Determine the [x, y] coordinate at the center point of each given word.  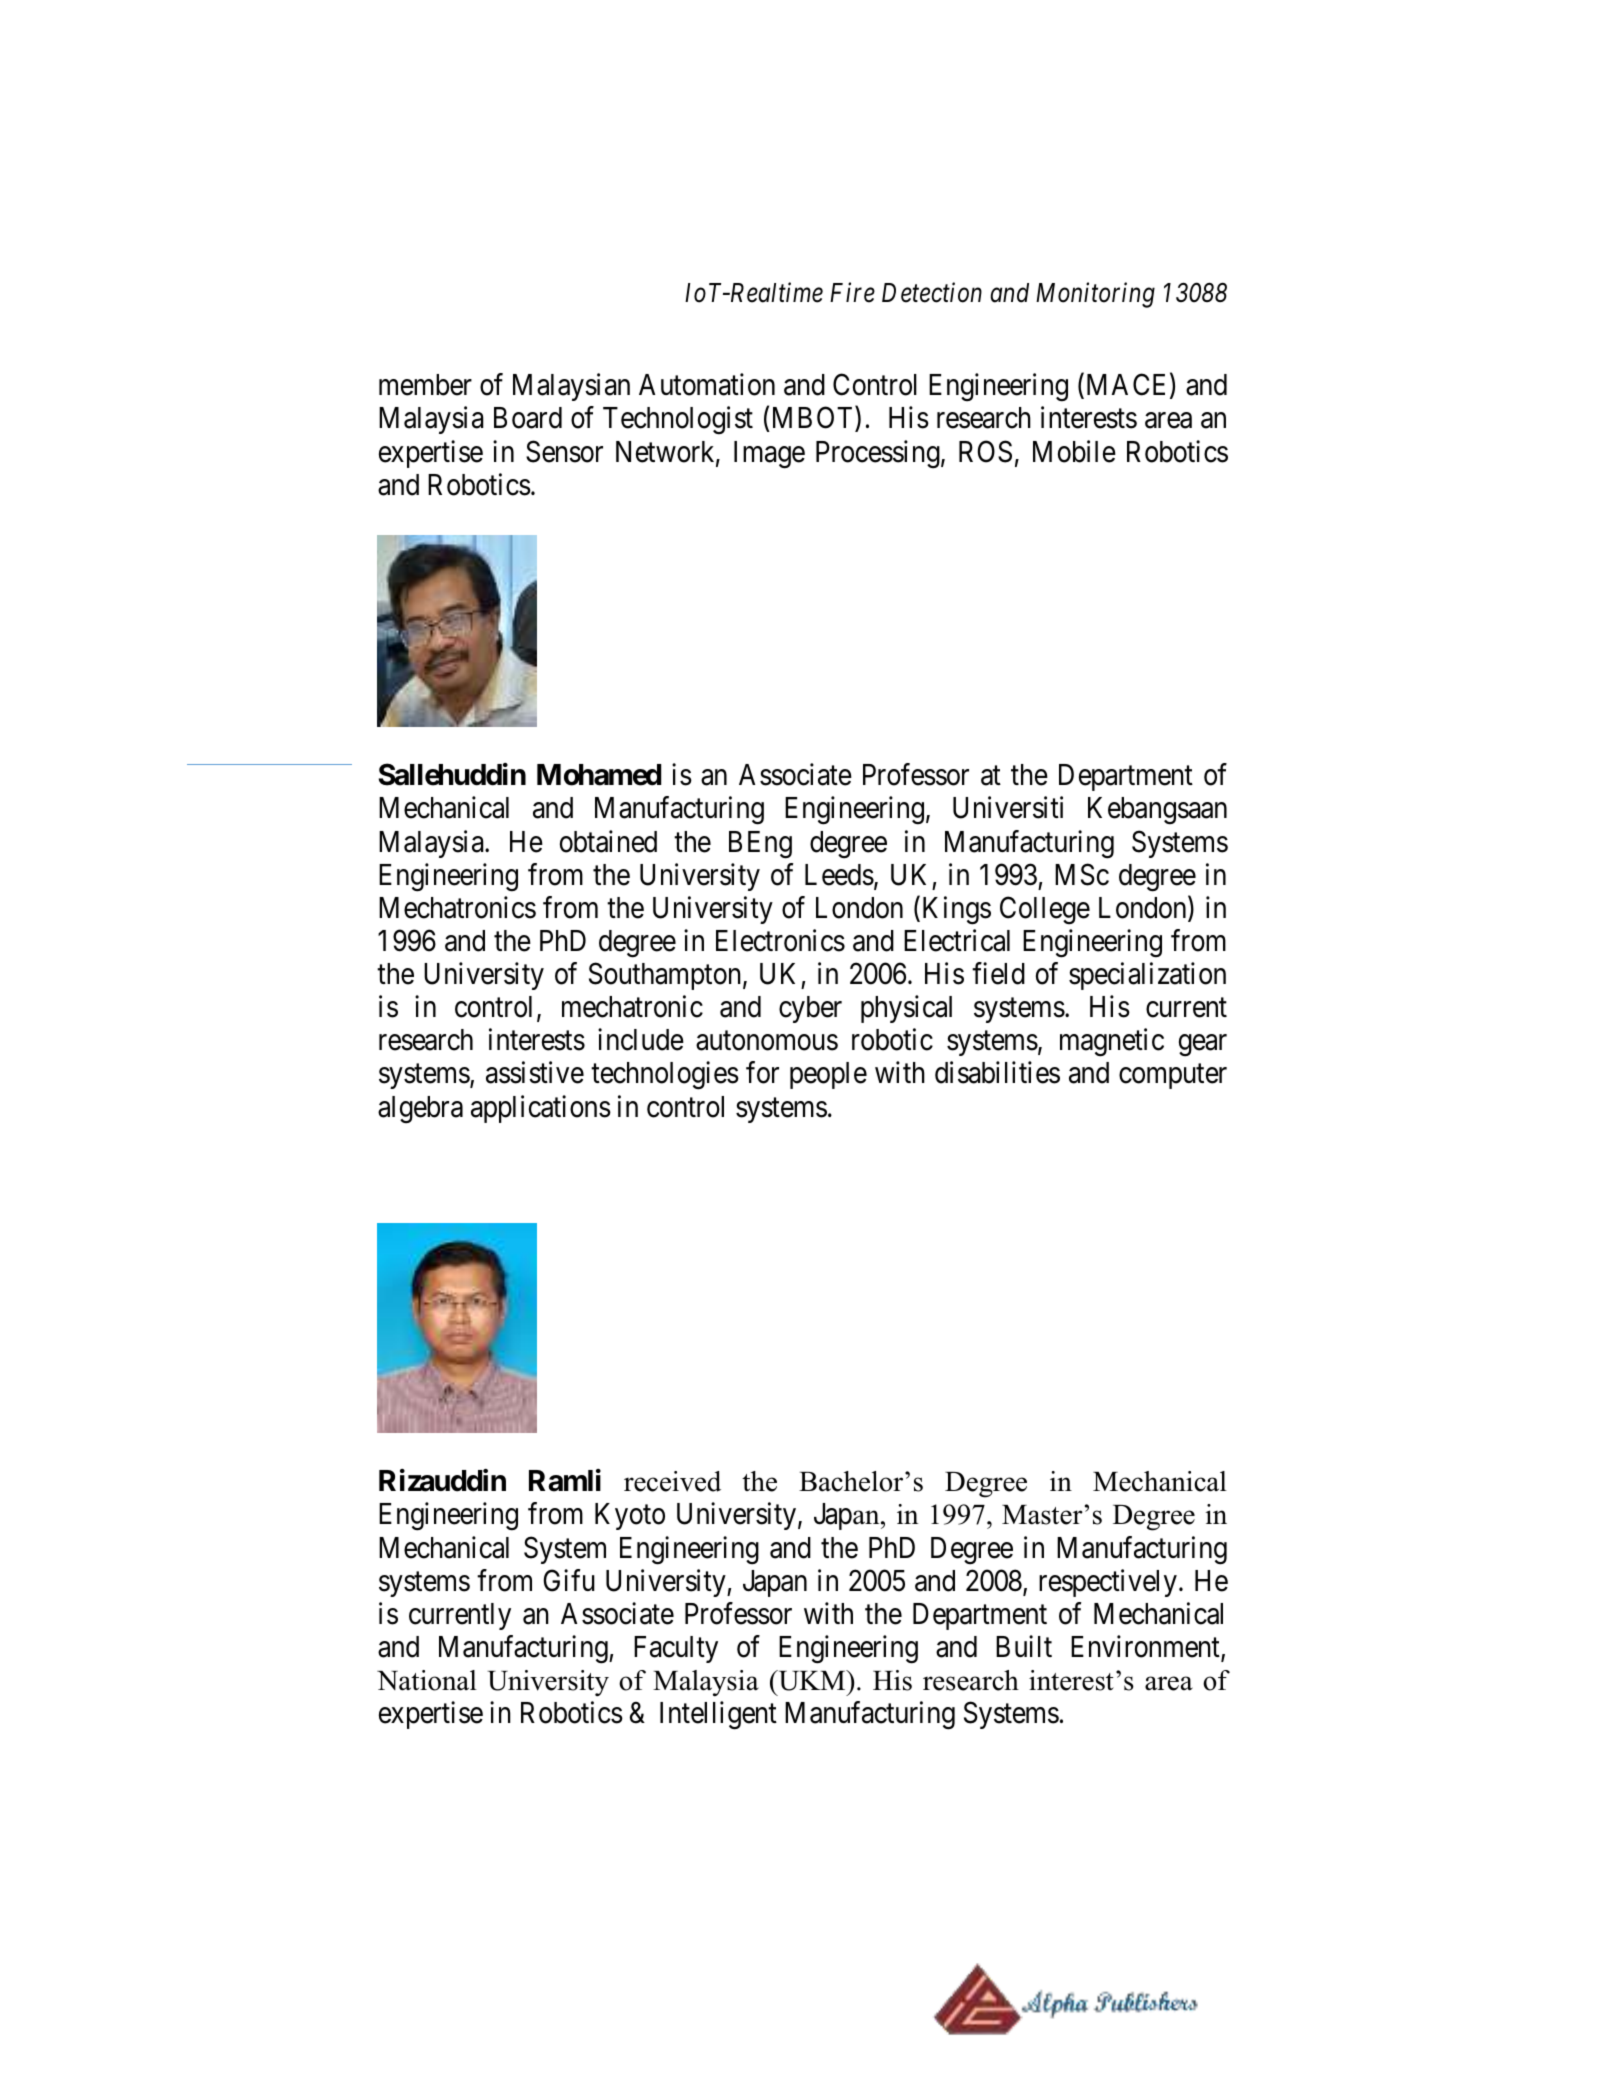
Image [769, 455]
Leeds [839, 875]
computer [1173, 1077]
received [672, 1481]
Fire [852, 293]
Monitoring [1095, 295]
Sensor [564, 451]
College [1045, 910]
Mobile [1074, 451]
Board [528, 418]
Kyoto [630, 1516]
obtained [608, 841]
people [828, 1075]
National [427, 1680]
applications [541, 1109]
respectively [1108, 1583]
